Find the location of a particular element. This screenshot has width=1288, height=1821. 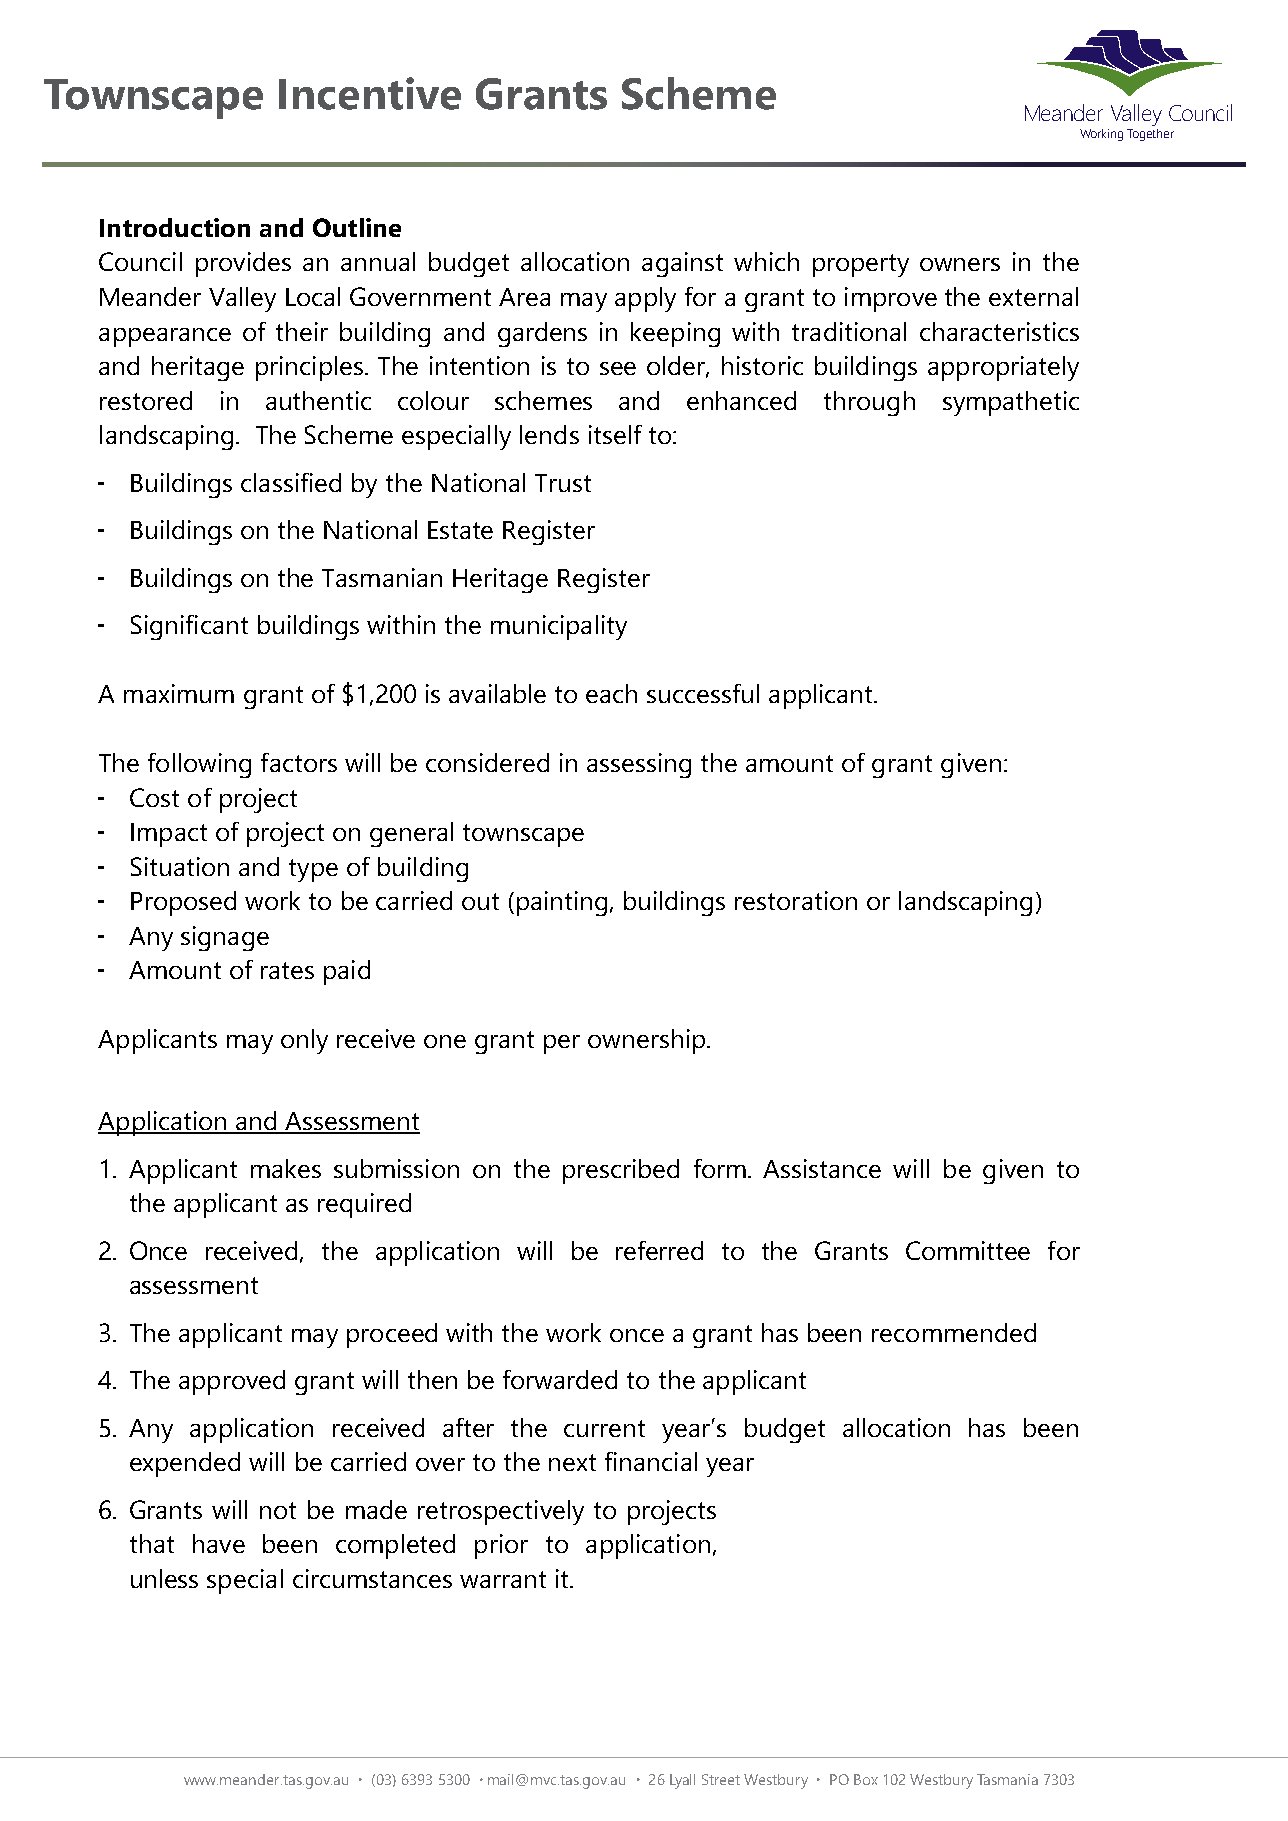

against is located at coordinates (682, 264).
